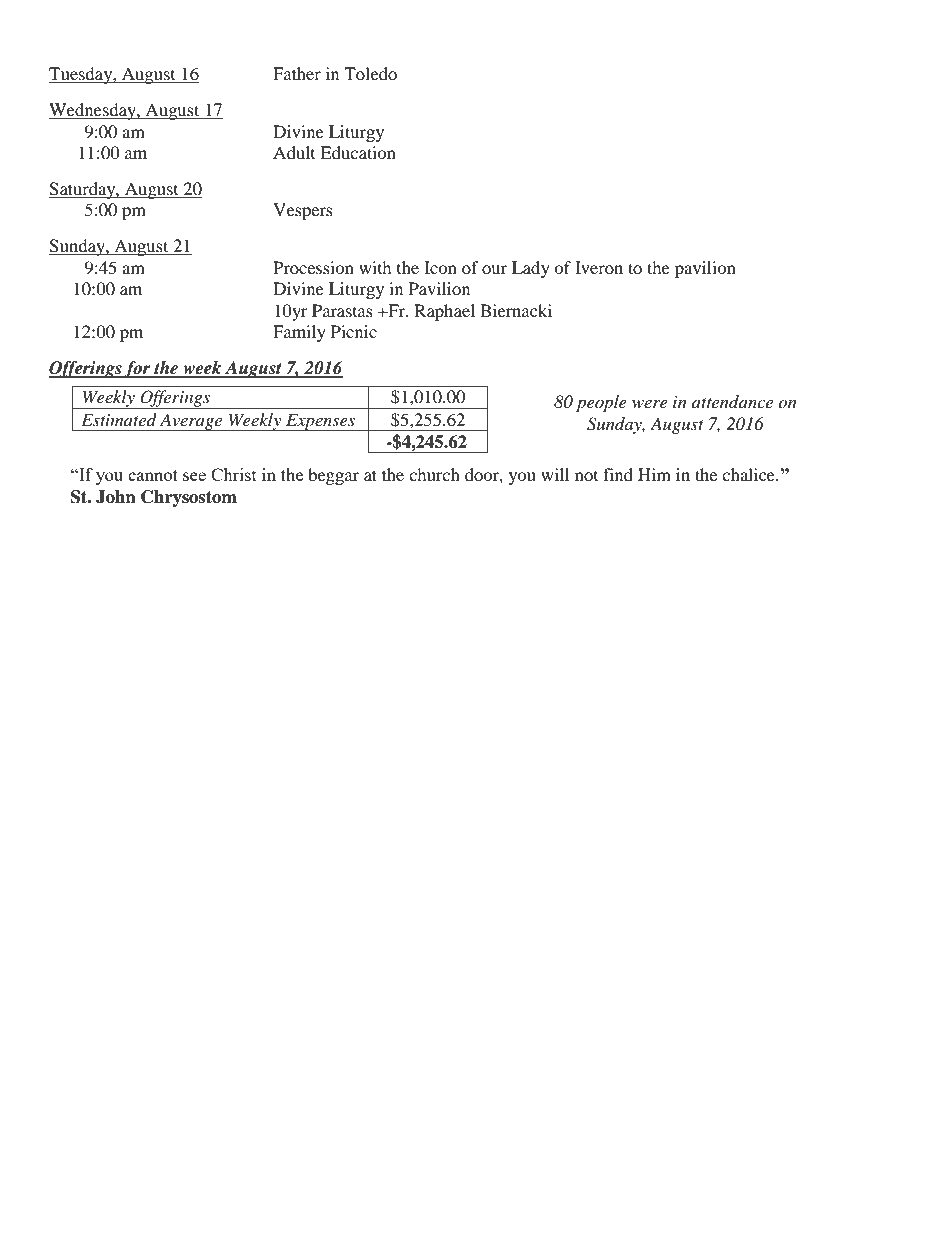 The image size is (952, 1233). I want to click on Icon, so click(440, 267).
